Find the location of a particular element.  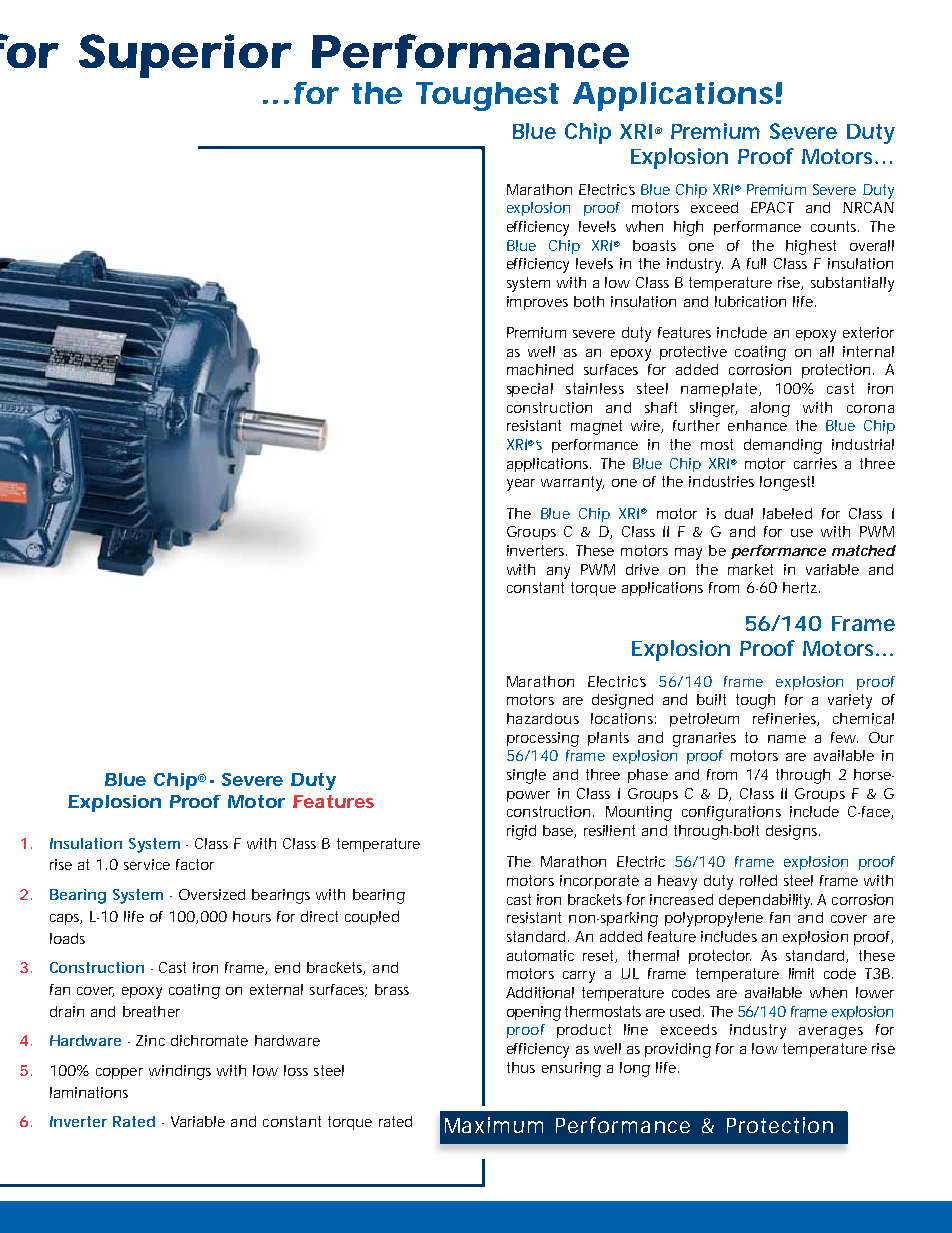

service is located at coordinates (147, 864).
